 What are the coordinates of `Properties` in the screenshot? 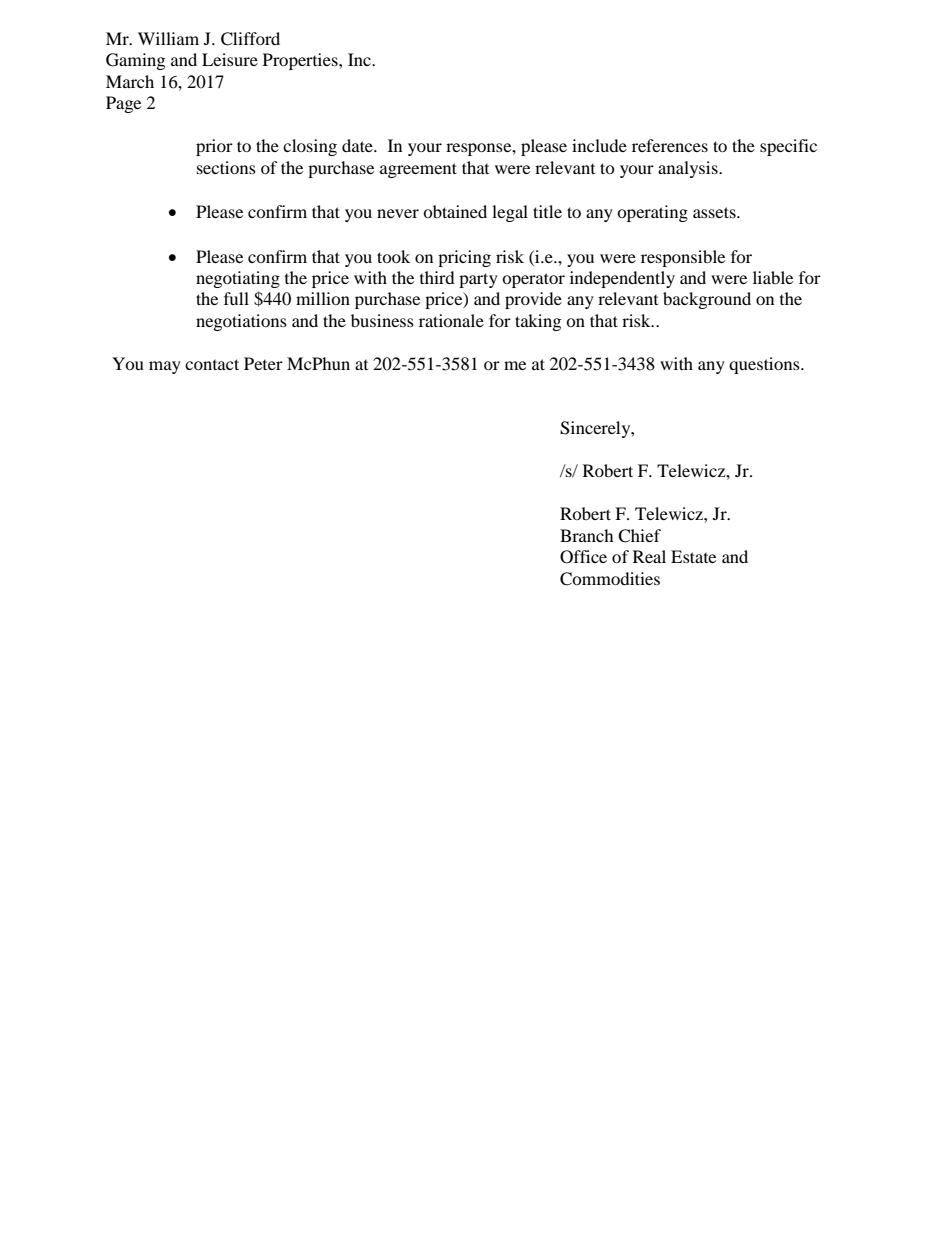 It's located at (301, 61).
